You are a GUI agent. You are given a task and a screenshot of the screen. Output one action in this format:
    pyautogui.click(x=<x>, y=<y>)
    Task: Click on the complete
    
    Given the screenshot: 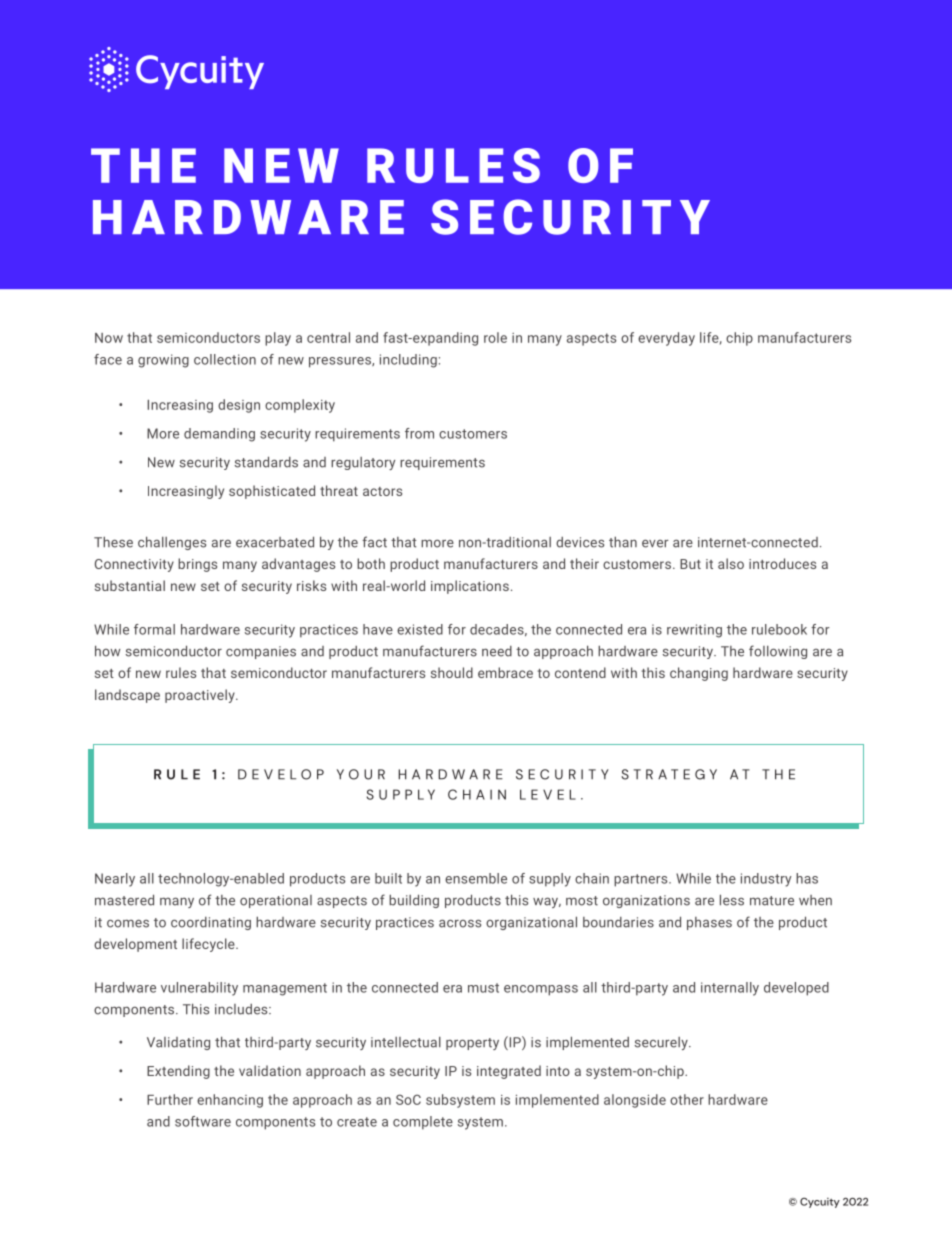 What is the action you would take?
    pyautogui.click(x=423, y=1123)
